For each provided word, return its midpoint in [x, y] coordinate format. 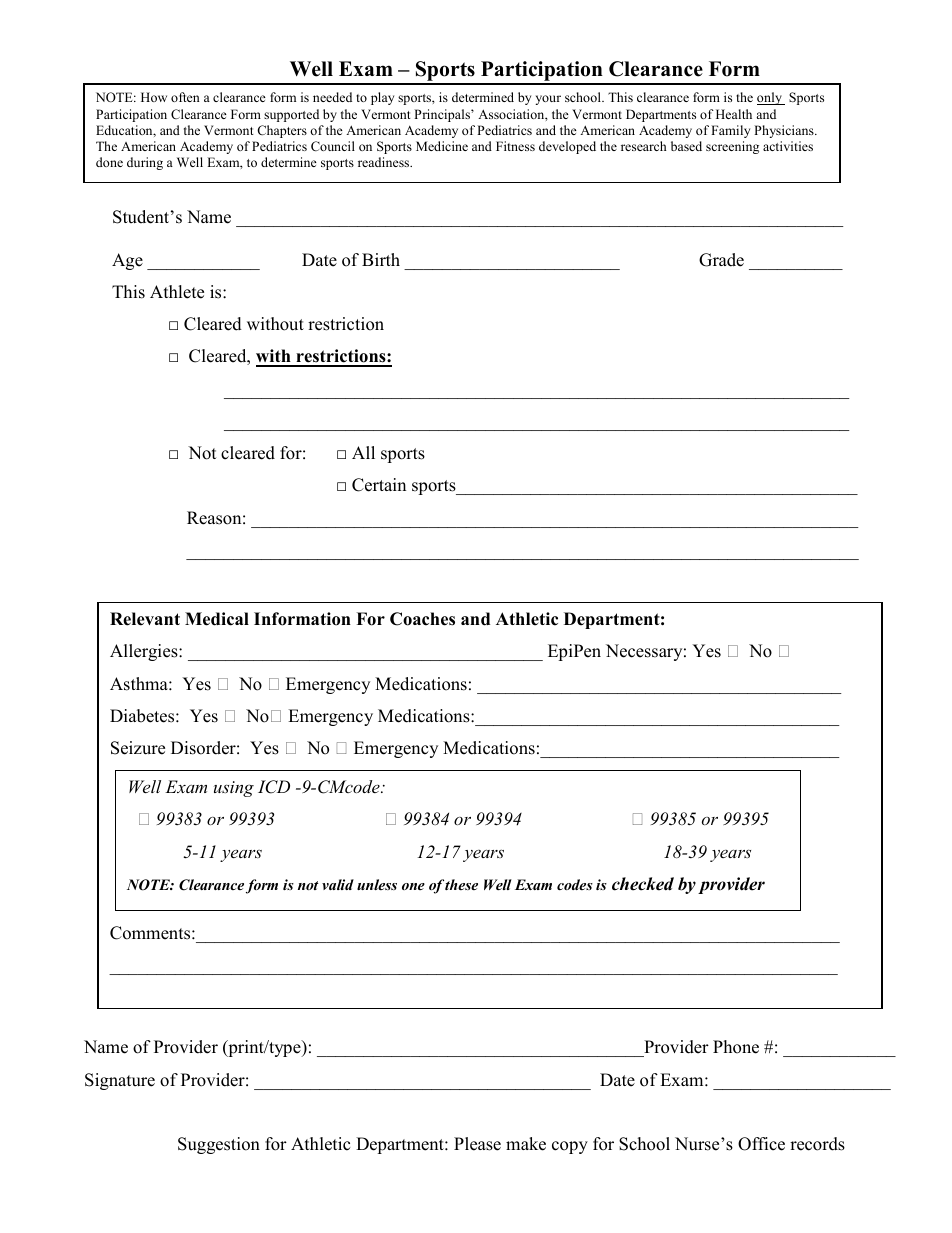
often [185, 97]
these [461, 884]
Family [730, 131]
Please [477, 1144]
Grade [721, 260]
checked [643, 884]
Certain [379, 485]
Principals [443, 115]
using [234, 789]
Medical [217, 619]
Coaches [422, 619]
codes [575, 884]
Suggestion [219, 1145]
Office [761, 1144]
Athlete [177, 292]
